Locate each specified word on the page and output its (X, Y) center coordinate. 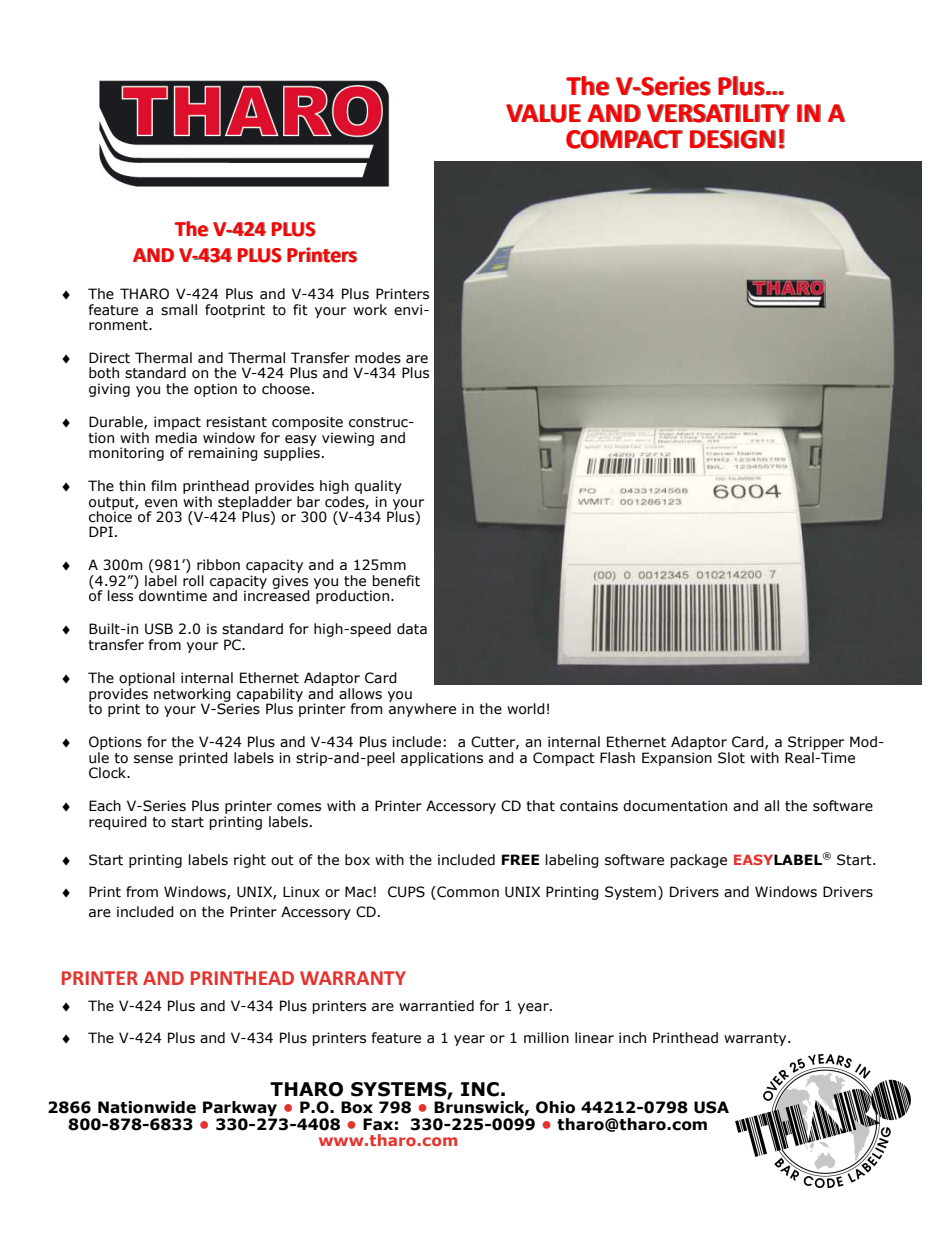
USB (159, 629)
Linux (301, 892)
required (118, 823)
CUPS (406, 892)
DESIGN (733, 139)
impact (177, 423)
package (698, 861)
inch (632, 1038)
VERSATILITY (718, 113)
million (546, 1038)
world (526, 709)
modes (378, 358)
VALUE (543, 113)
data (412, 629)
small (179, 310)
